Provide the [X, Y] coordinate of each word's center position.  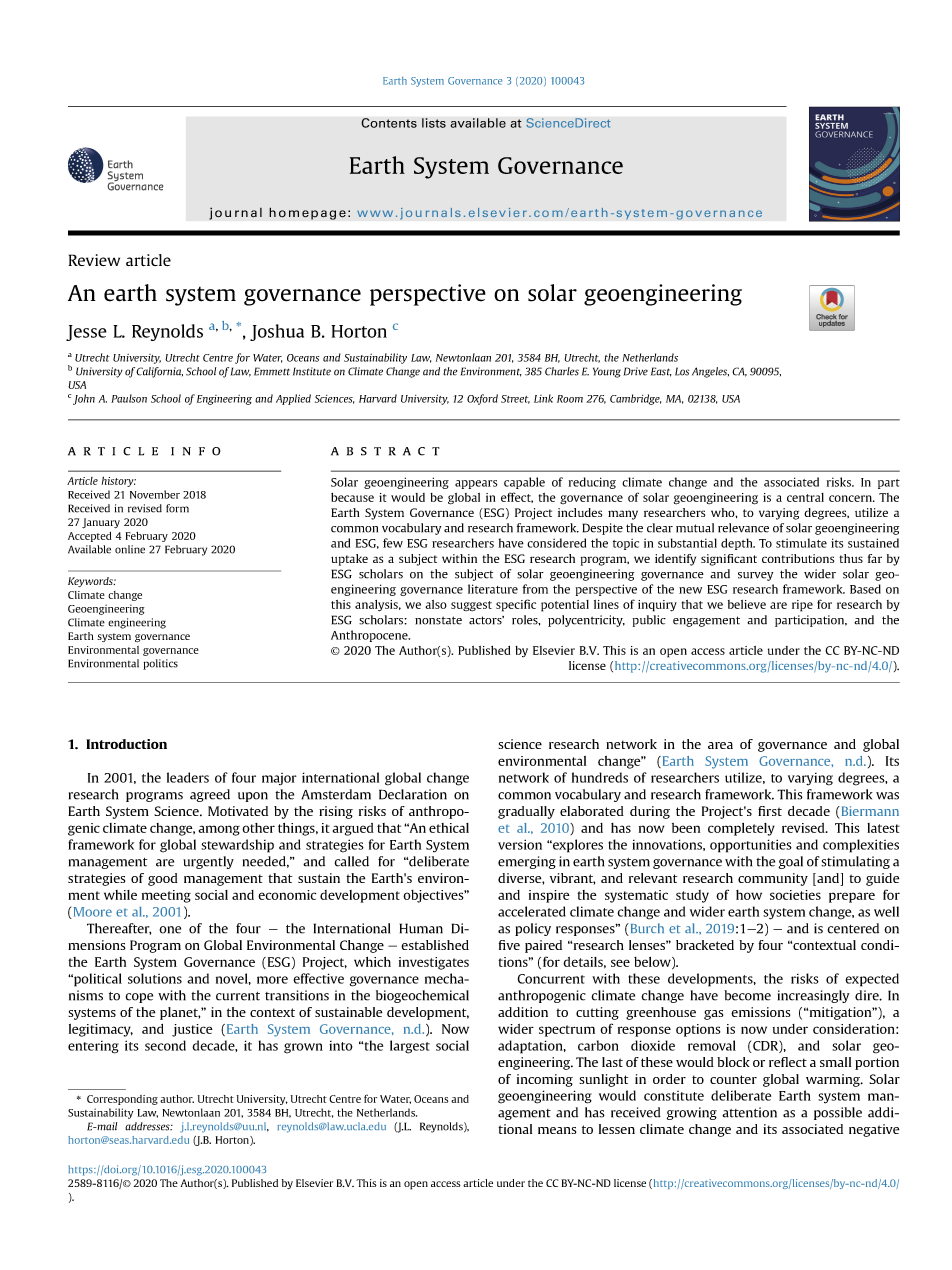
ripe [802, 606]
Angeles [710, 372]
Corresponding [122, 1100]
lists [434, 123]
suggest [471, 606]
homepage [307, 213]
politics [160, 664]
